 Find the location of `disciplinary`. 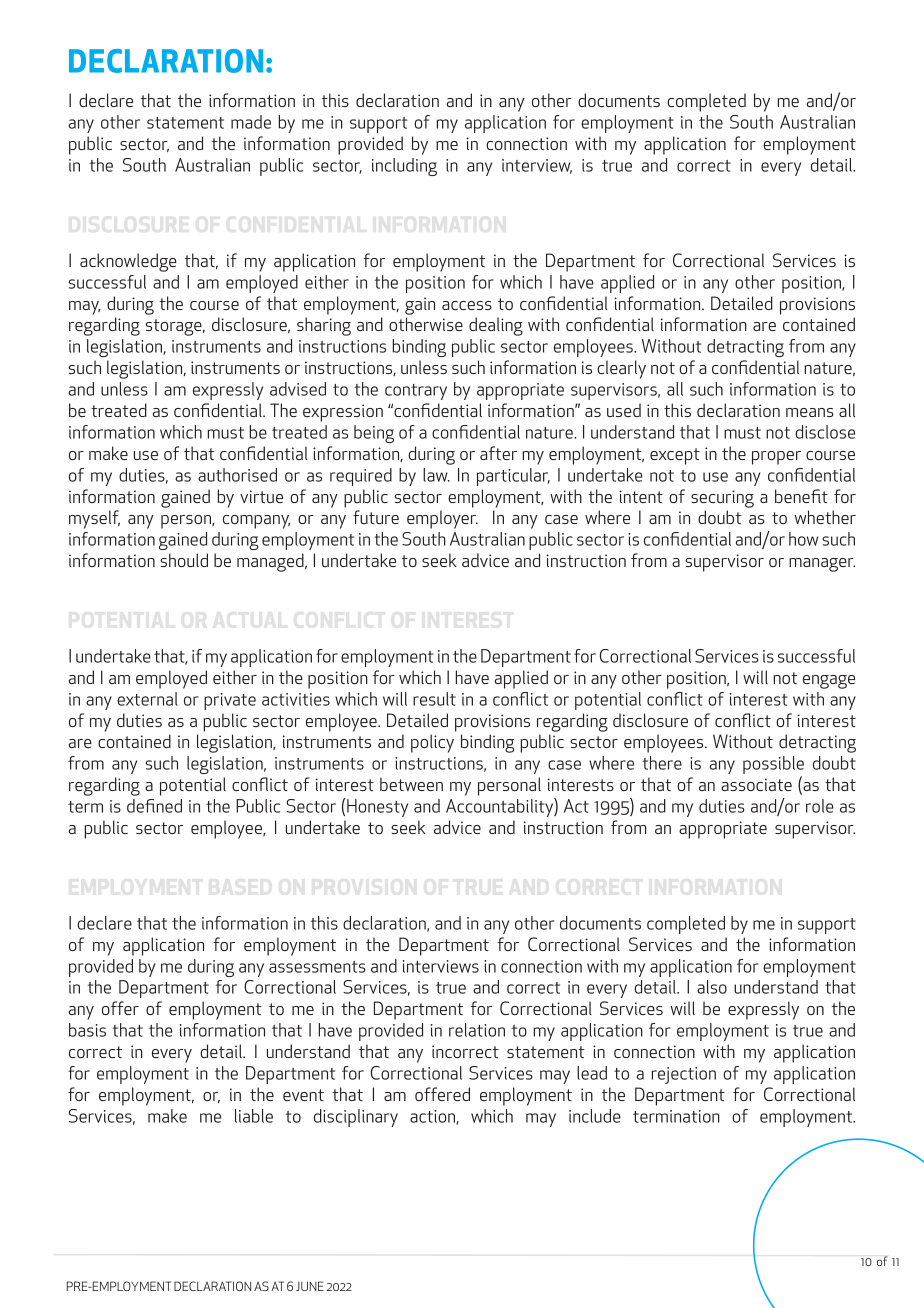

disciplinary is located at coordinates (356, 1118).
